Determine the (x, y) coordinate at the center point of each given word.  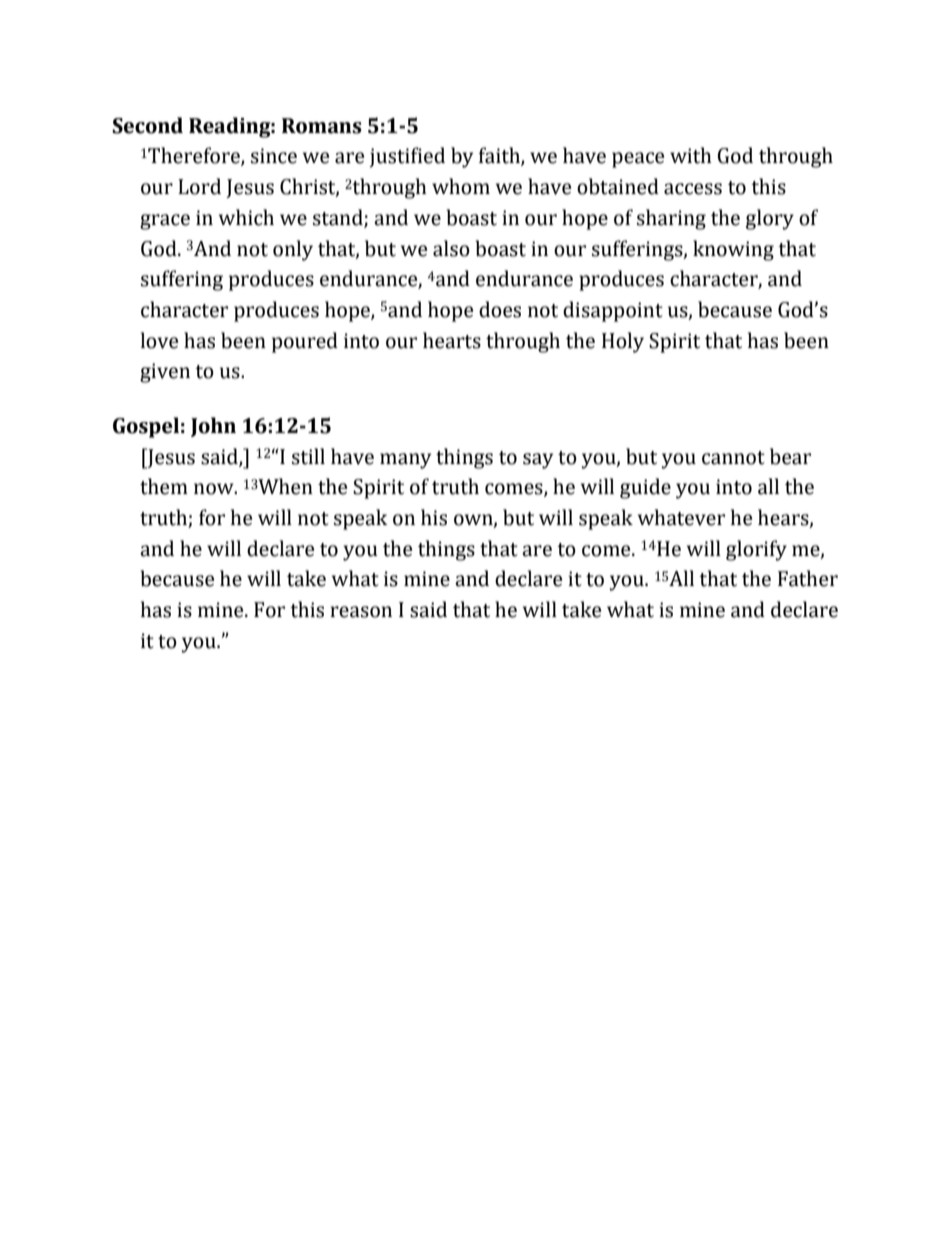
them (164, 486)
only (293, 250)
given (165, 373)
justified (407, 157)
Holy (623, 342)
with (691, 155)
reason (361, 612)
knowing (733, 250)
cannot (733, 458)
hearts (452, 340)
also (451, 248)
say (538, 461)
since (274, 156)
